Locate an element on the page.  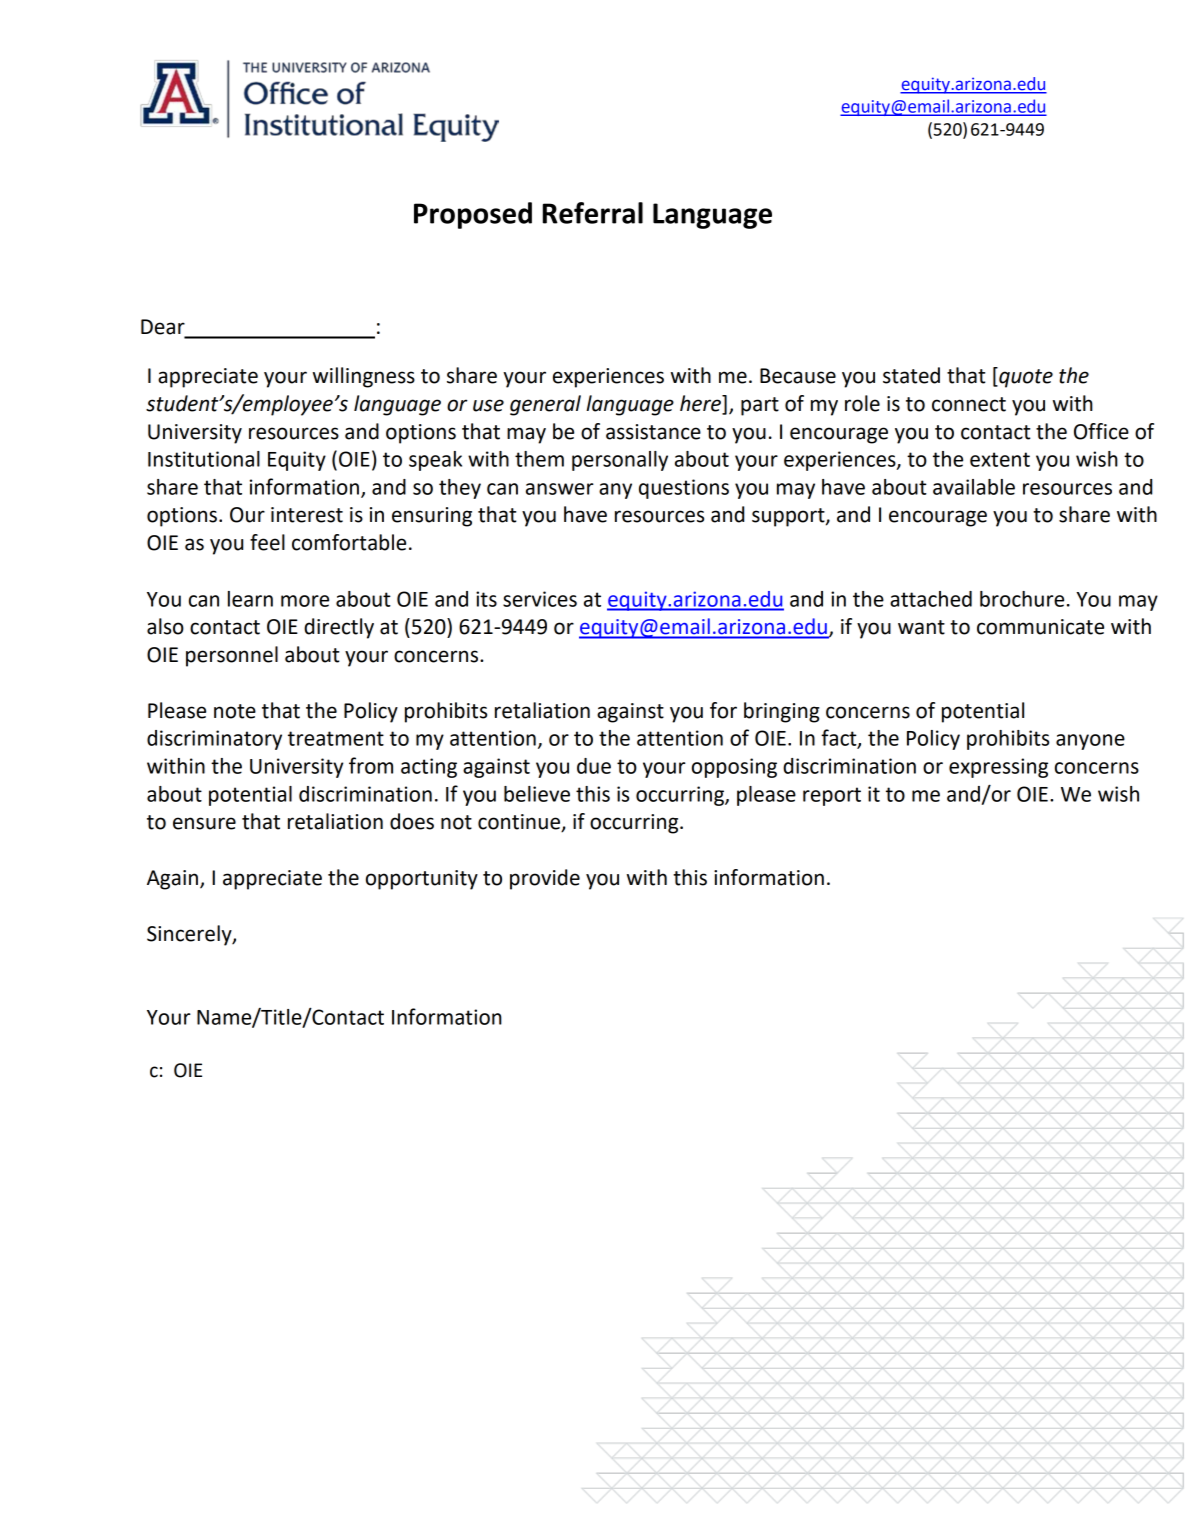
Proposed is located at coordinates (473, 215).
